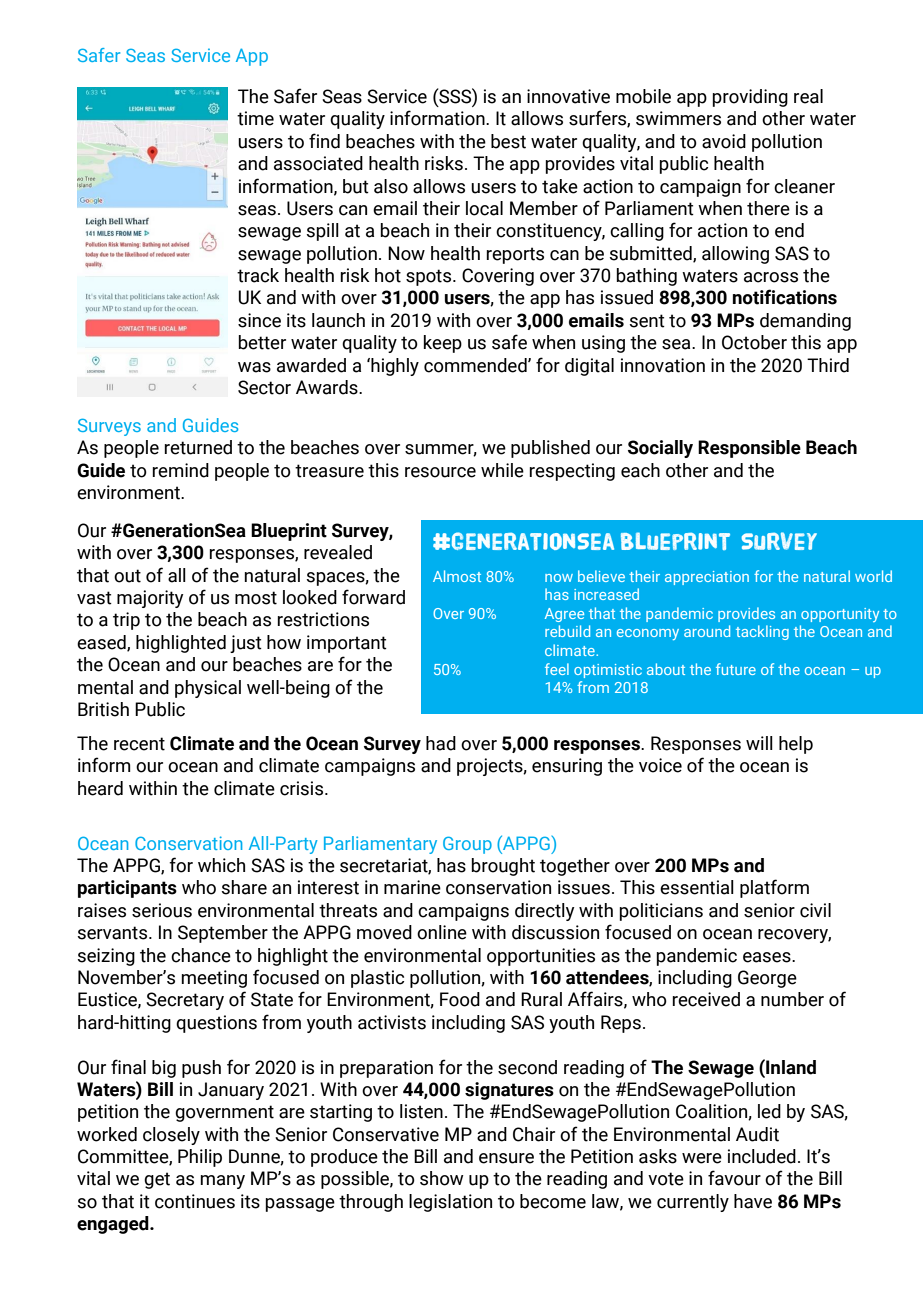  What do you see at coordinates (442, 932) in the page?
I see `online` at bounding box center [442, 932].
